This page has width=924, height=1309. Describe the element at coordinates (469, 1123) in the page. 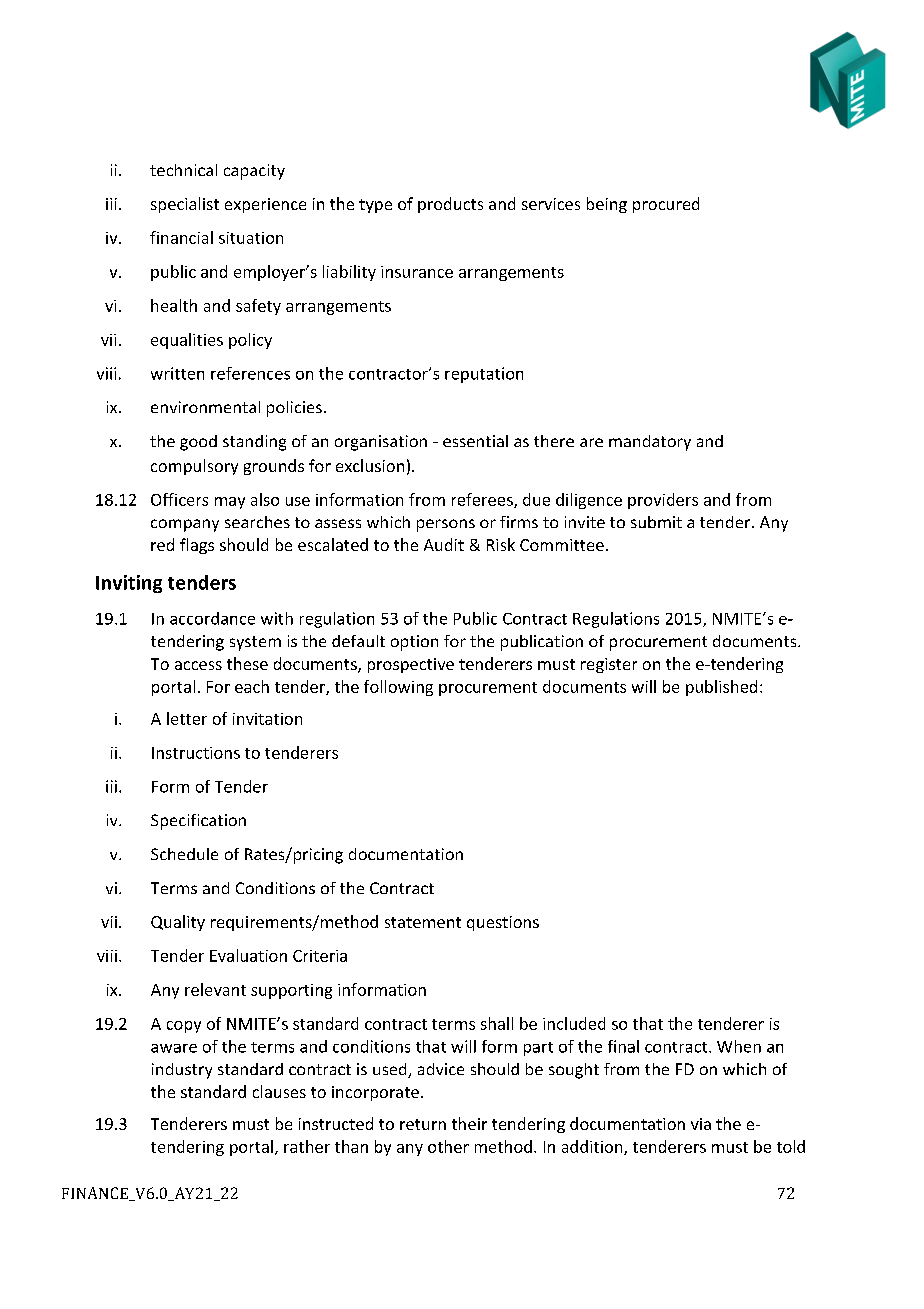

I see `their` at that location.
